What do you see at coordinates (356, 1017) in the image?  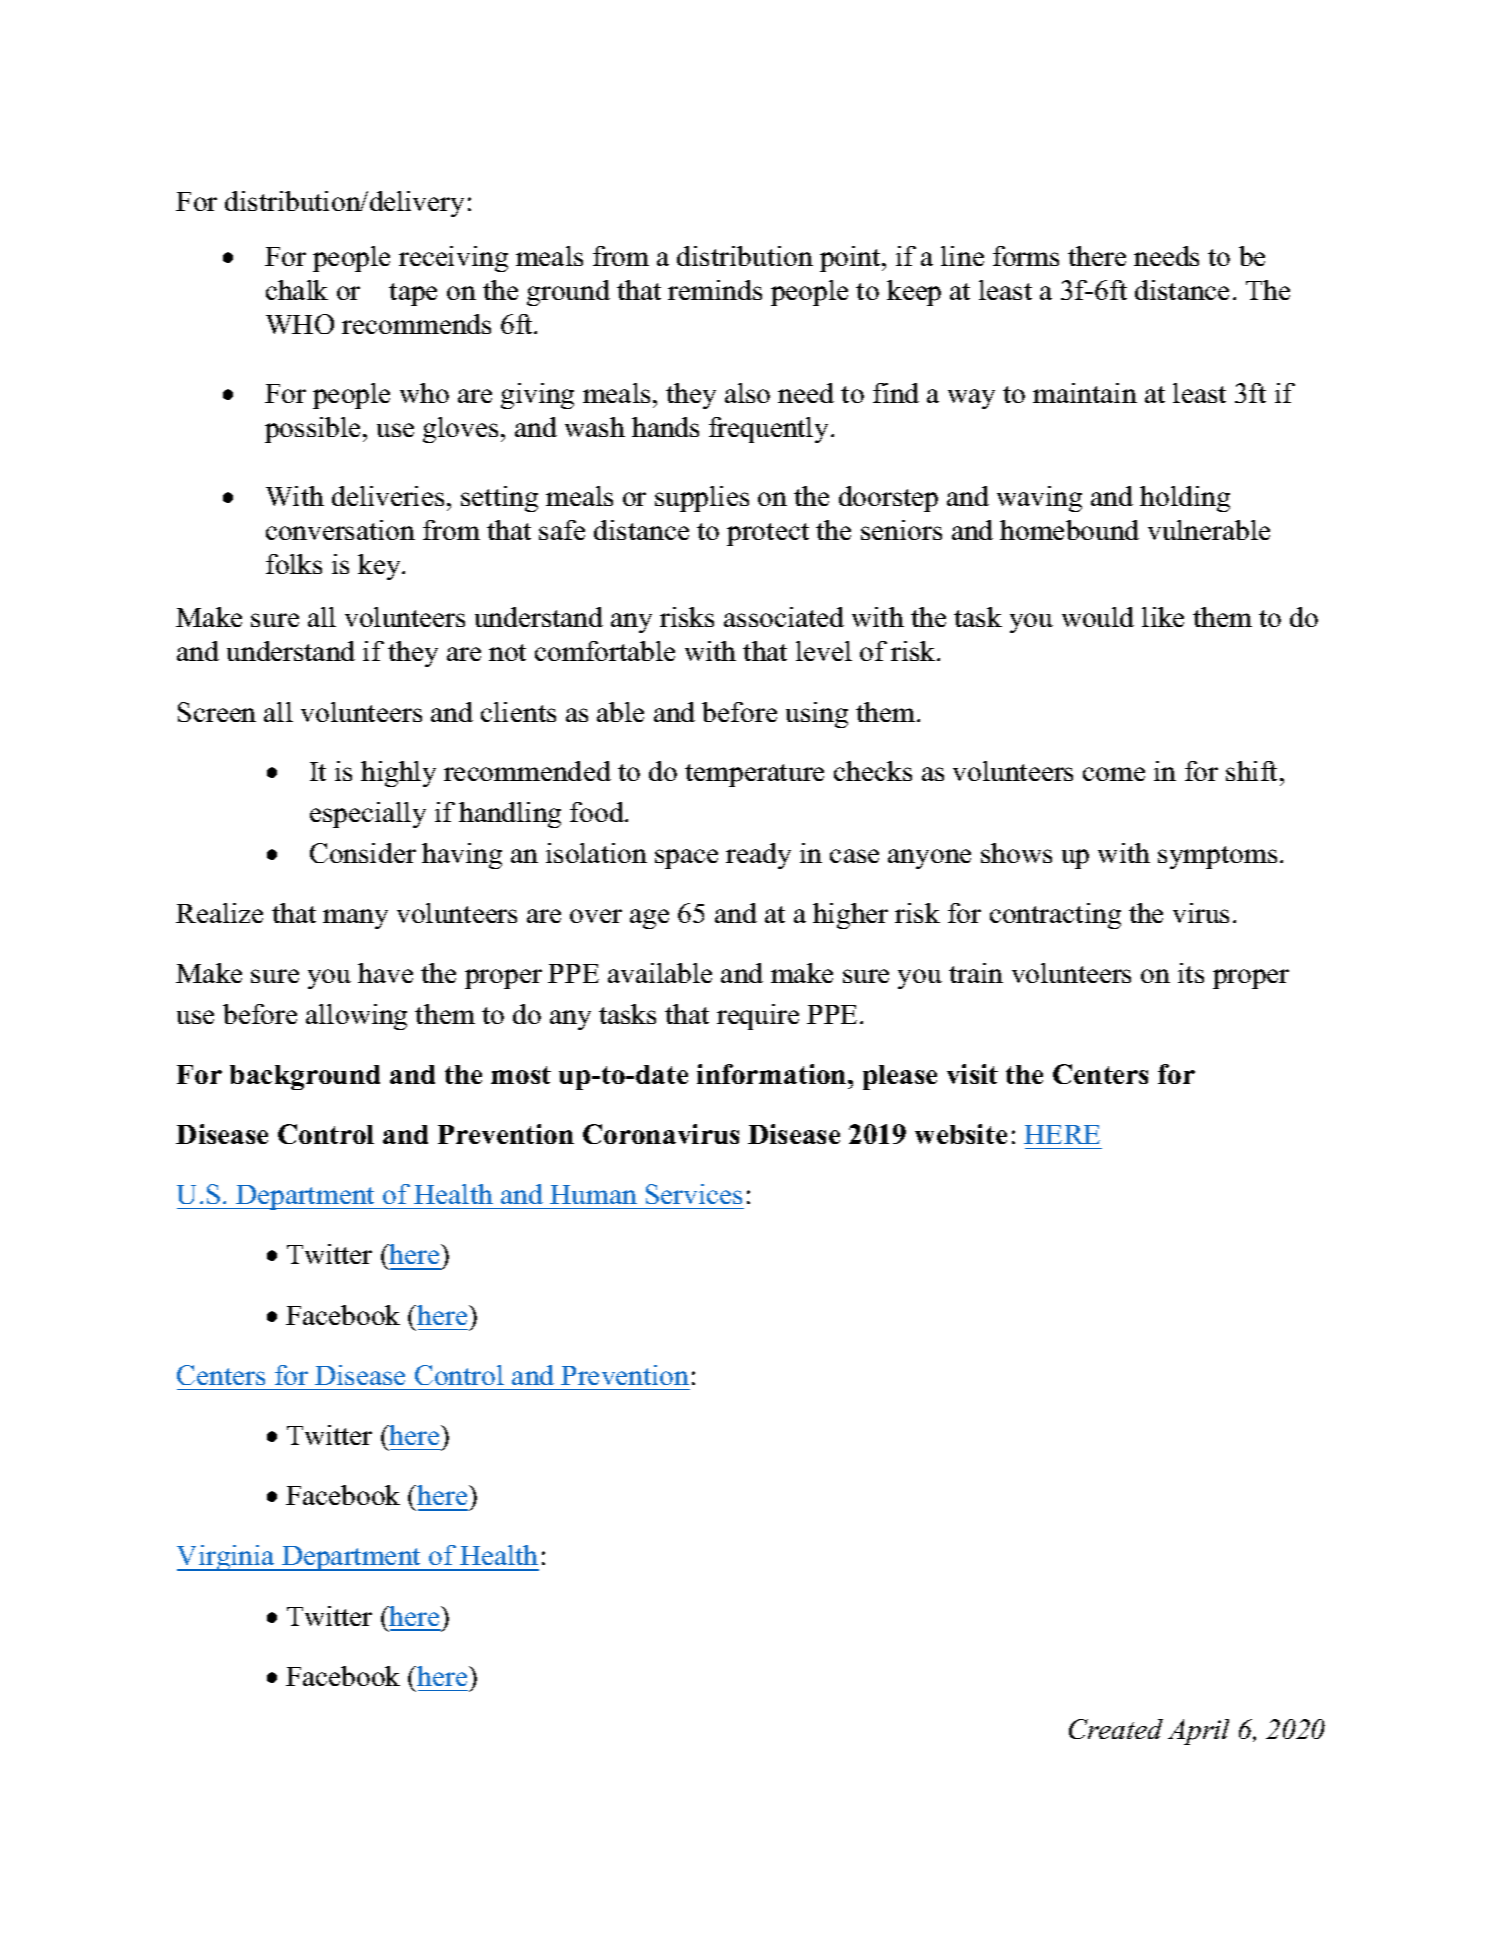 I see `allowing` at bounding box center [356, 1017].
